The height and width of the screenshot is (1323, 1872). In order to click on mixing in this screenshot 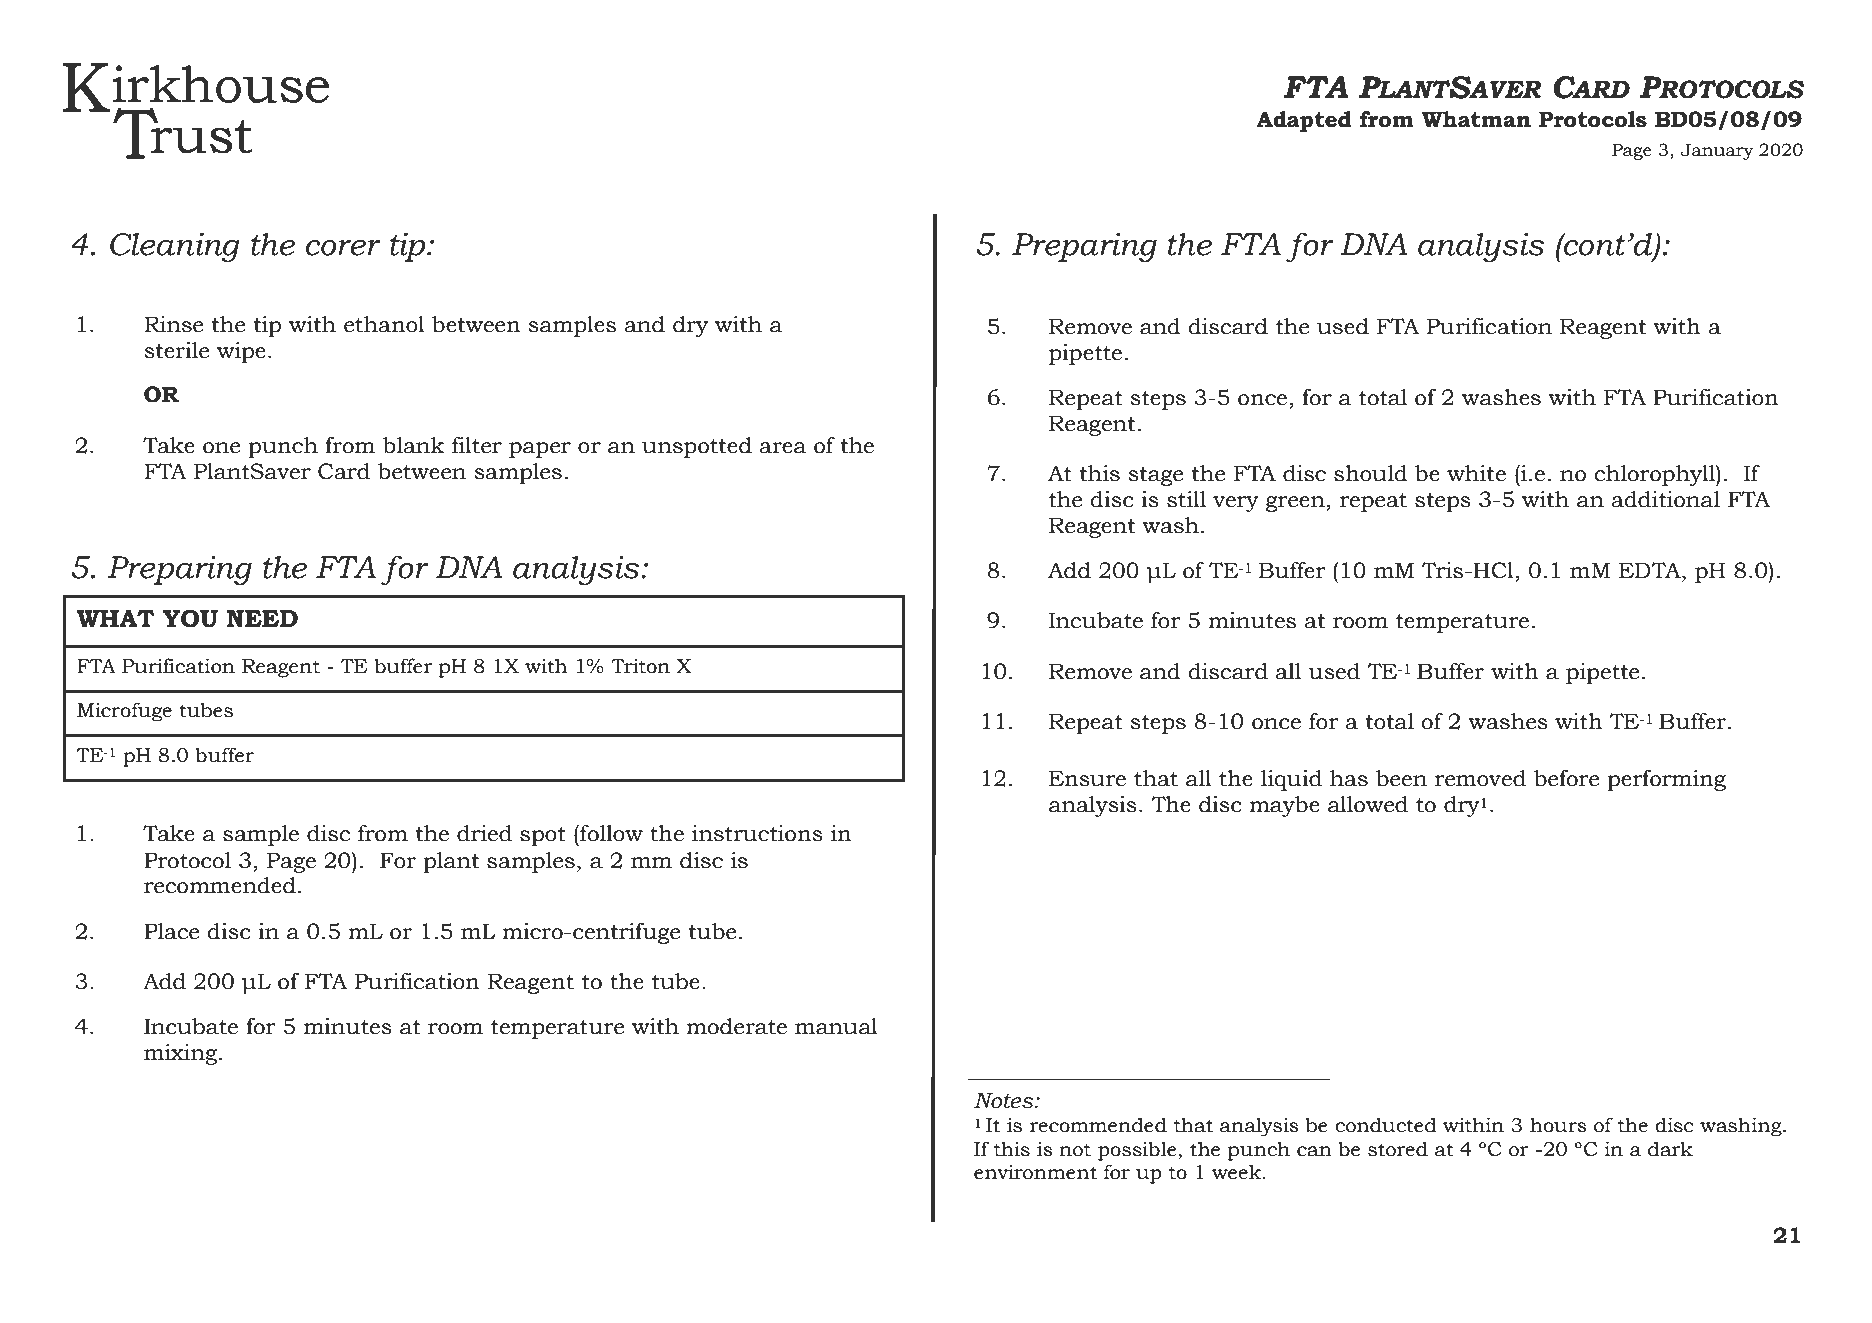, I will do `click(182, 1054)`.
